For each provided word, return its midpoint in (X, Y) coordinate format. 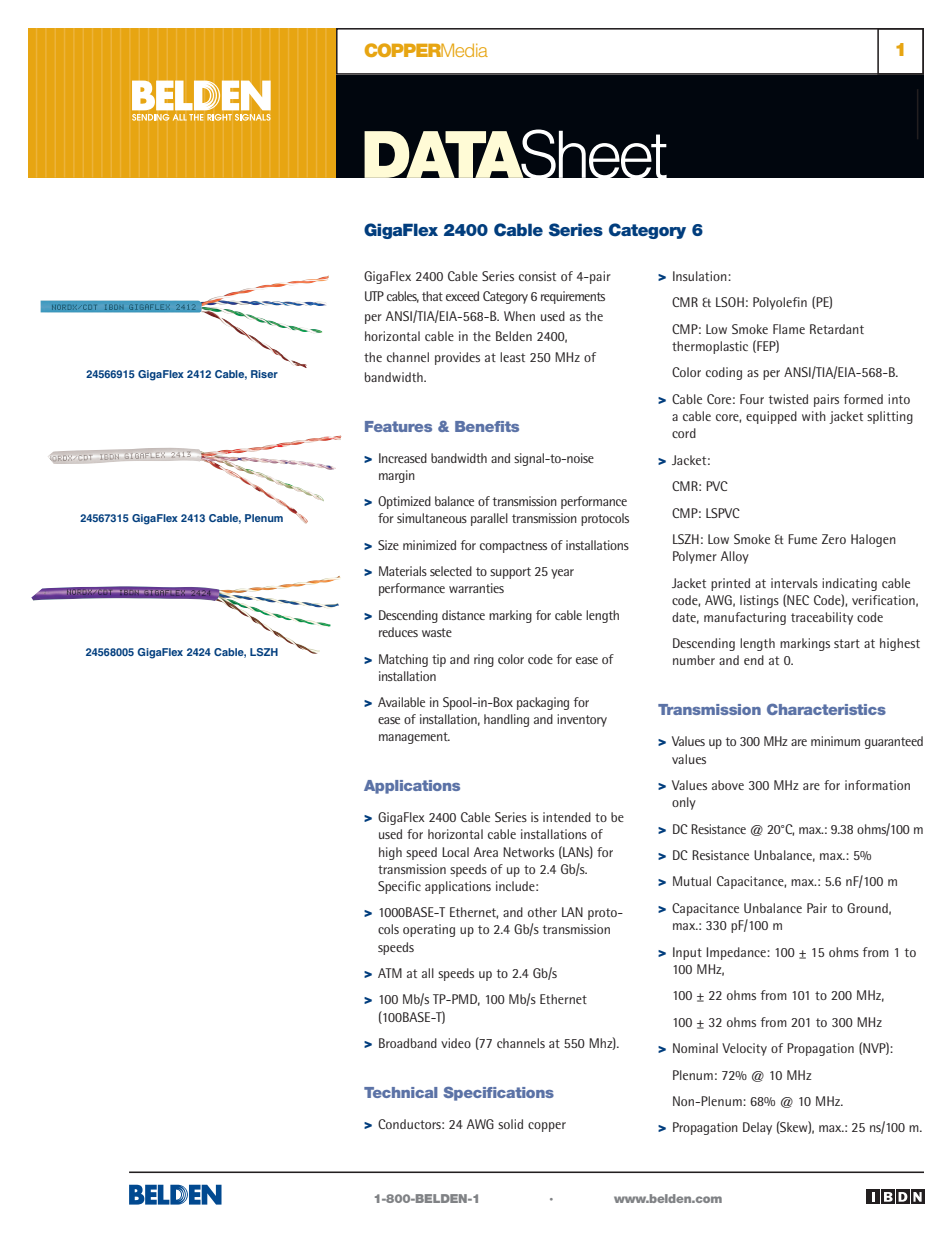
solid (510, 1124)
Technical (401, 1092)
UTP (374, 296)
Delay (757, 1128)
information (877, 785)
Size (388, 545)
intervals (794, 583)
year (562, 574)
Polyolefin (780, 303)
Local (455, 852)
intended (567, 817)
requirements (573, 297)
